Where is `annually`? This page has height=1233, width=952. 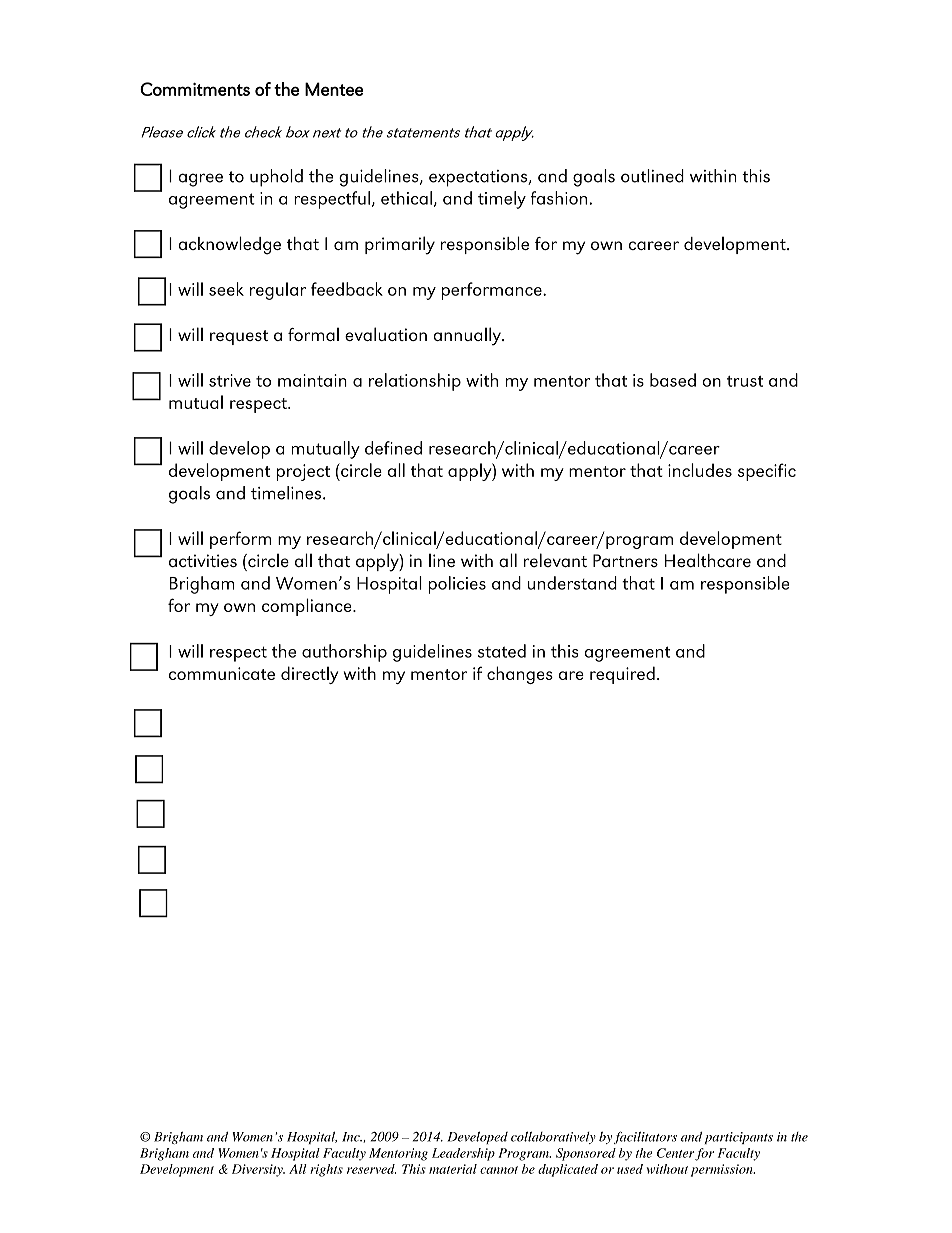 annually is located at coordinates (468, 336).
